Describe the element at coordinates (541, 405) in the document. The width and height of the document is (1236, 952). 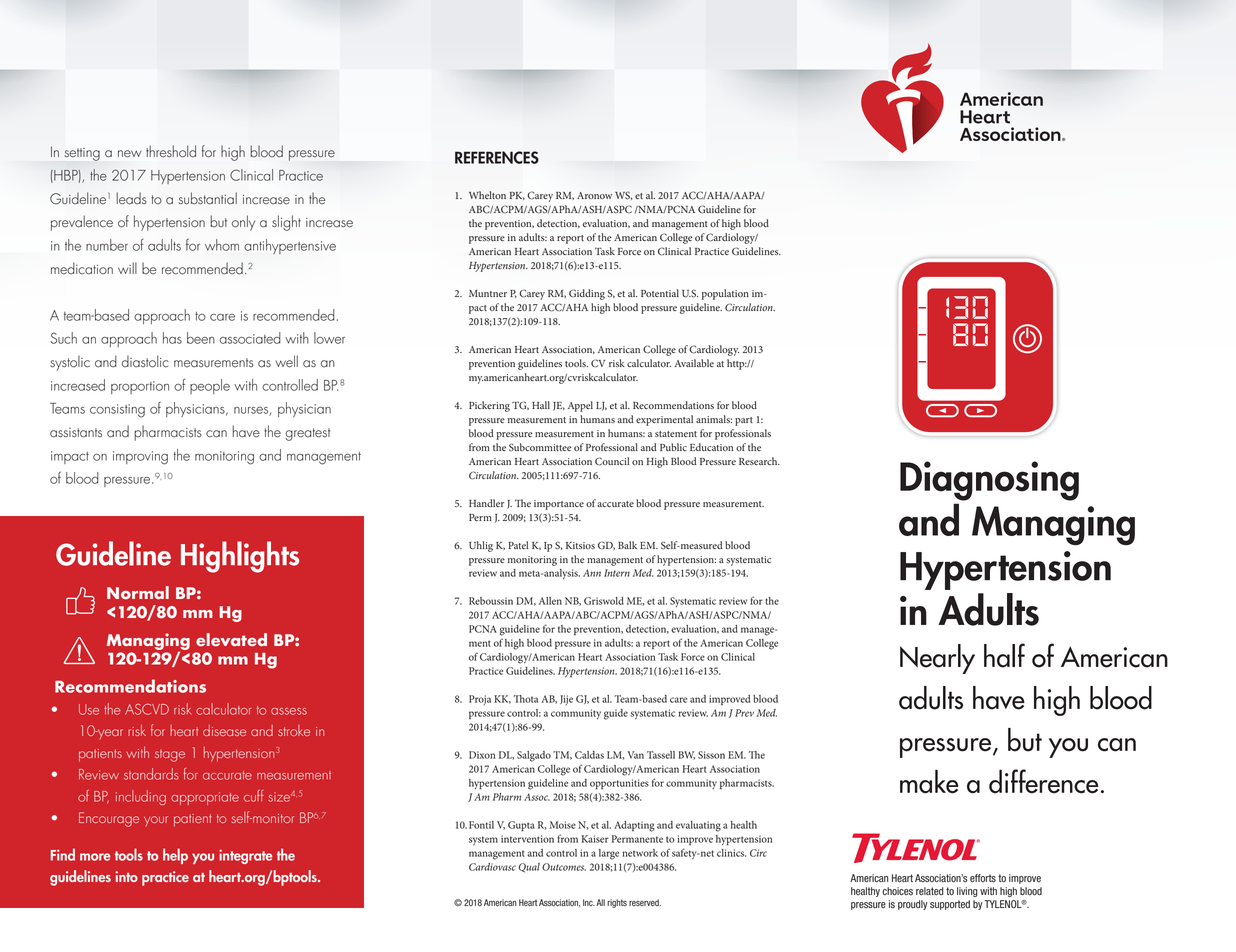
I see `Hall` at that location.
